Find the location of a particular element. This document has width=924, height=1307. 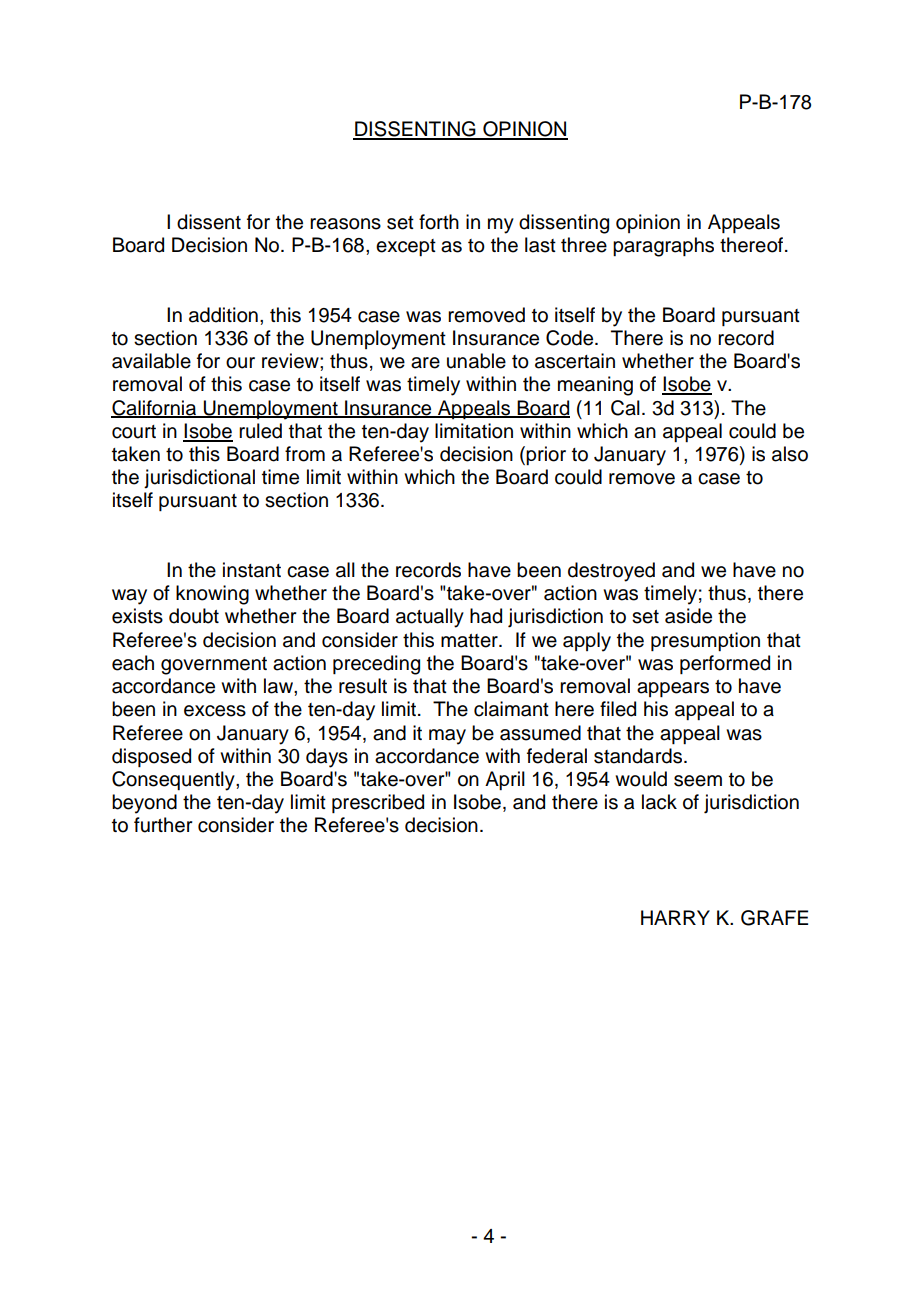

also is located at coordinates (790, 454).
